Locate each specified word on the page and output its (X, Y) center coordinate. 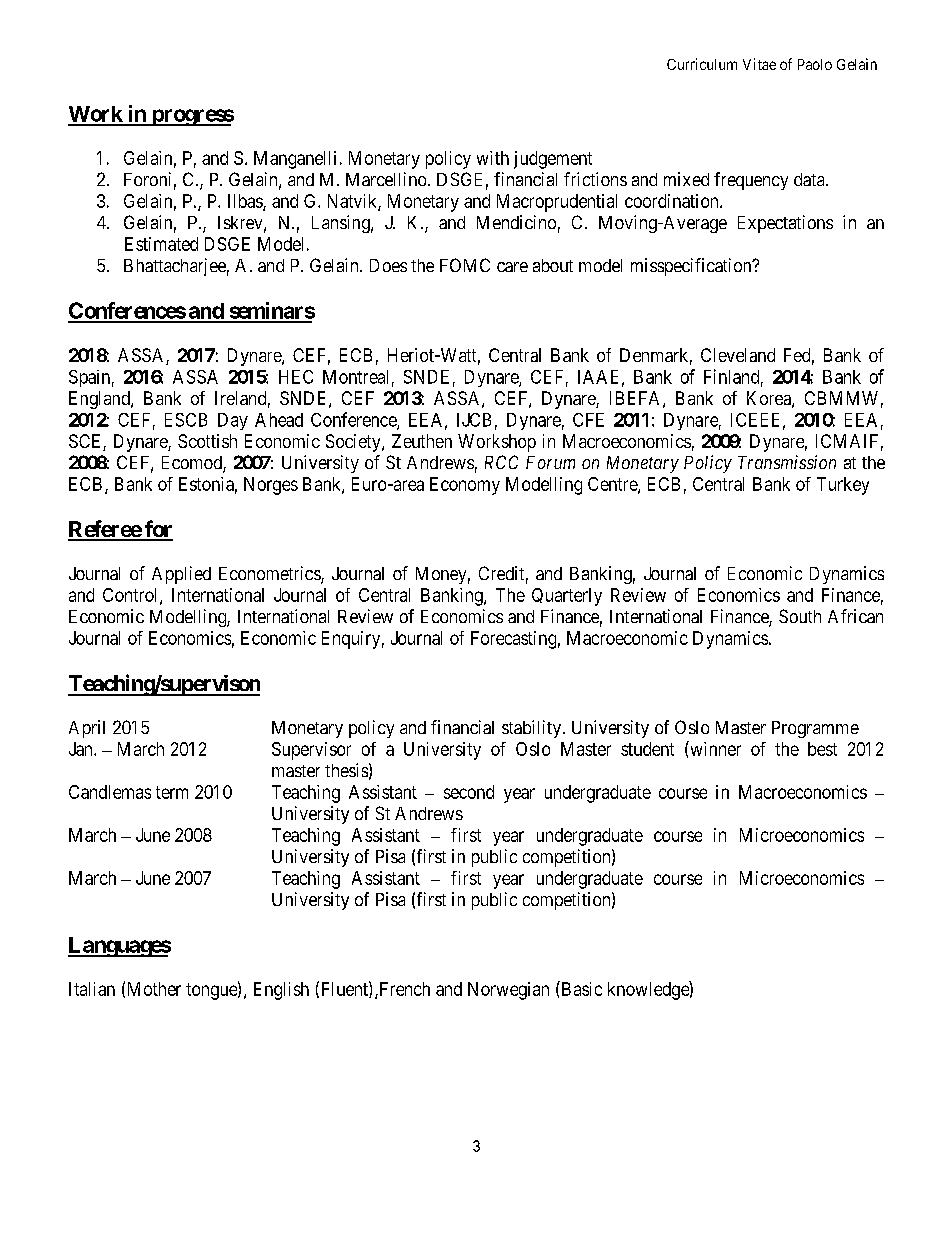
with (493, 158)
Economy (465, 486)
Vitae (759, 64)
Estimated (161, 244)
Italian (92, 989)
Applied (181, 575)
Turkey (843, 486)
